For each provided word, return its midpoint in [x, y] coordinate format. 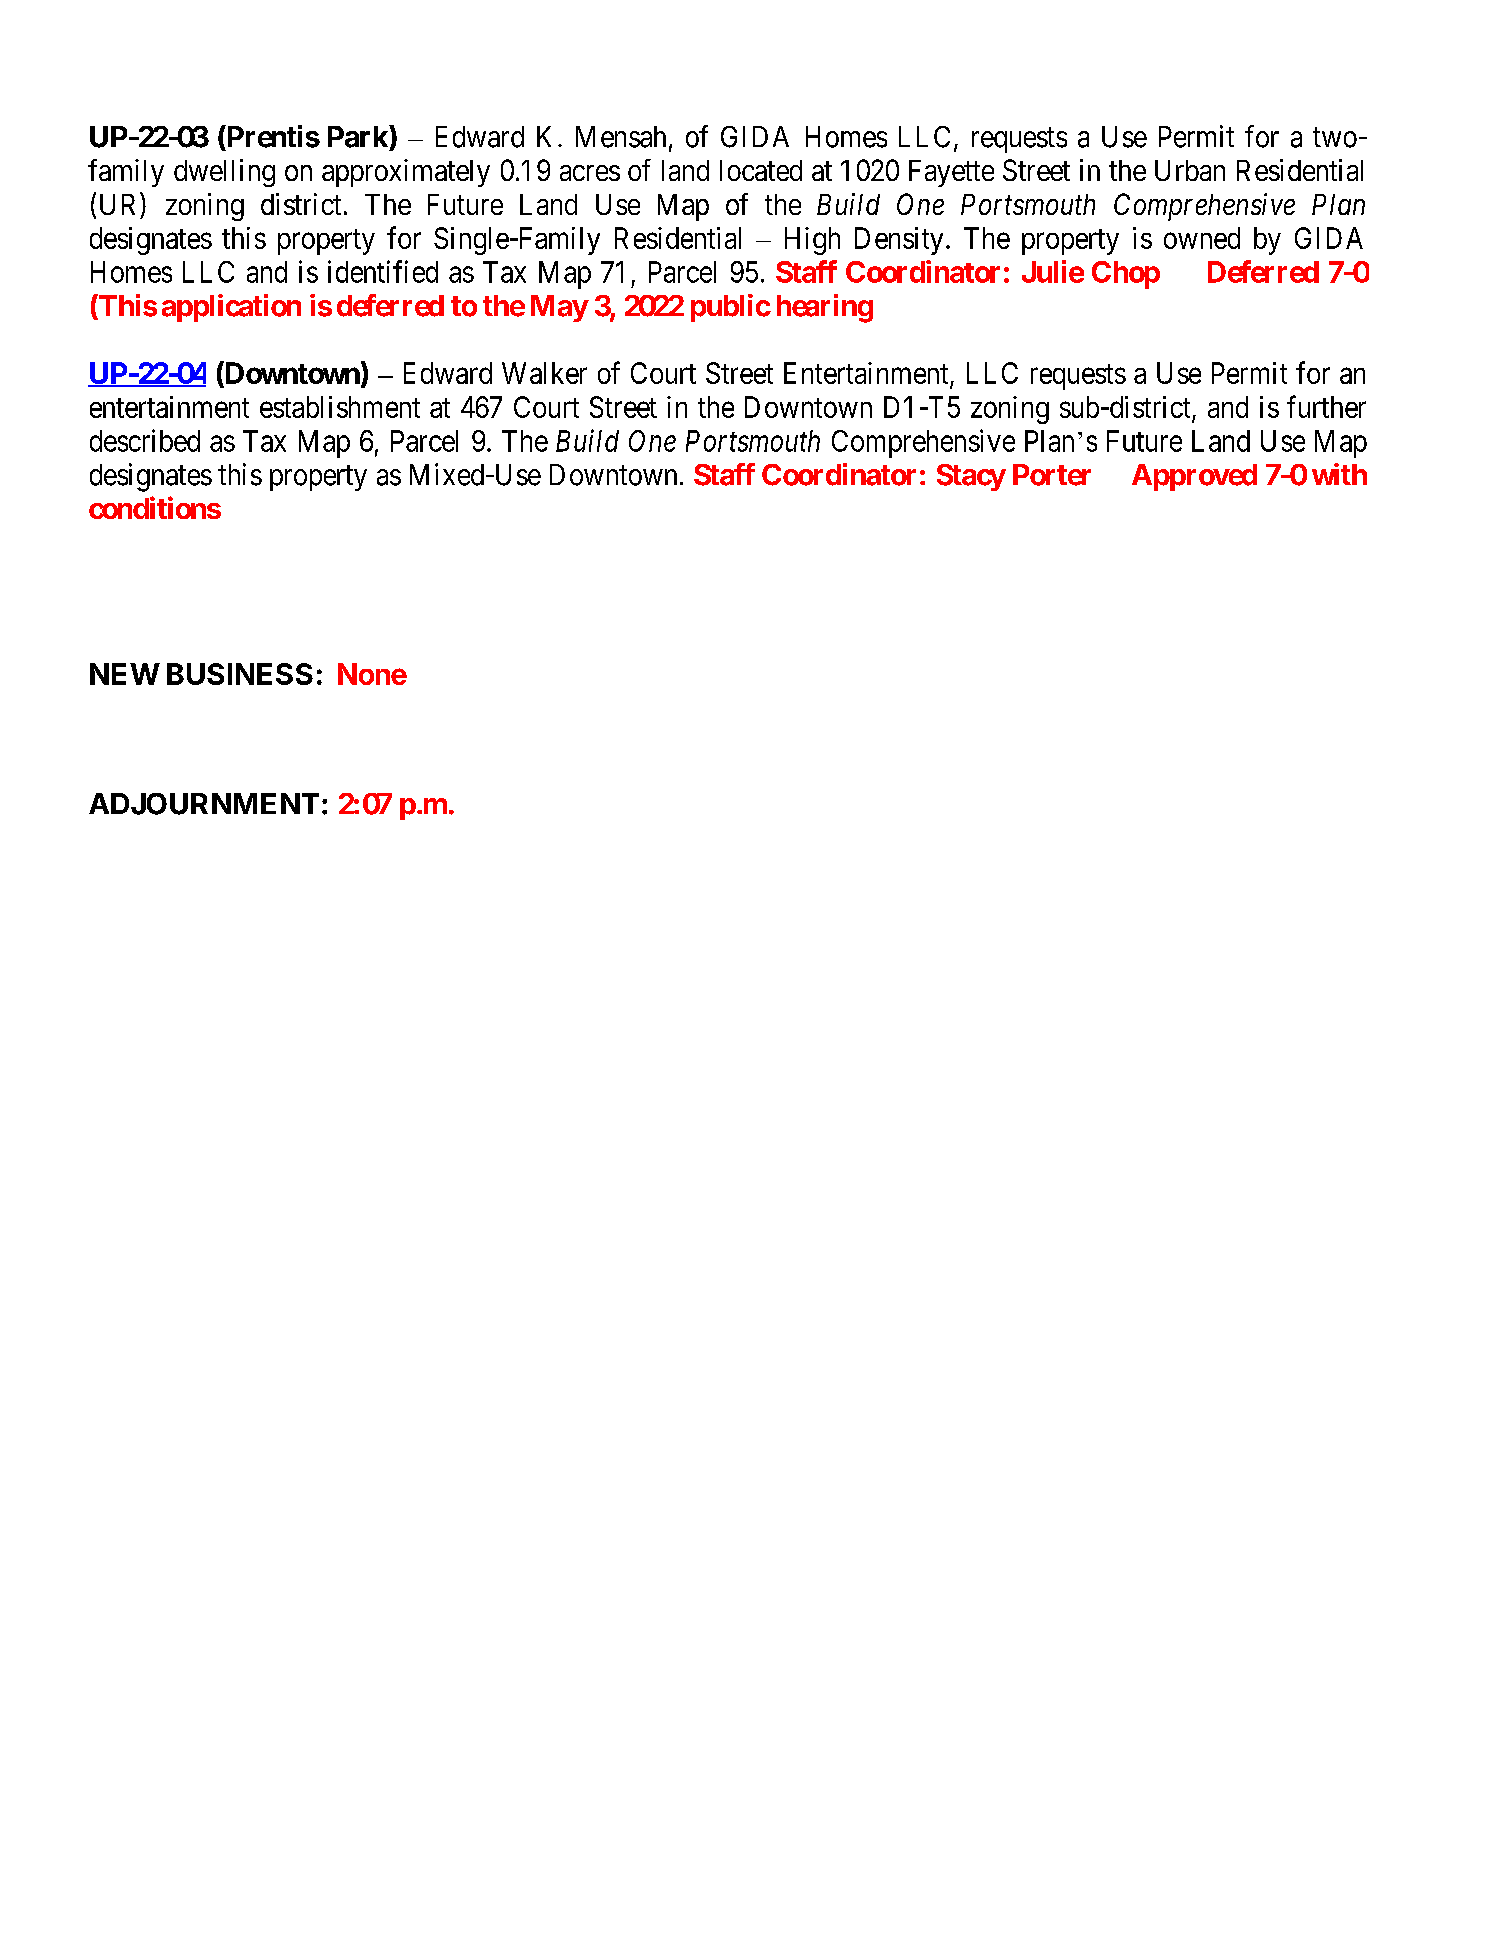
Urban [1190, 170]
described [145, 440]
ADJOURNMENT [204, 804]
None [372, 674]
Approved [1194, 477]
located [761, 170]
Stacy [971, 477]
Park [359, 136]
